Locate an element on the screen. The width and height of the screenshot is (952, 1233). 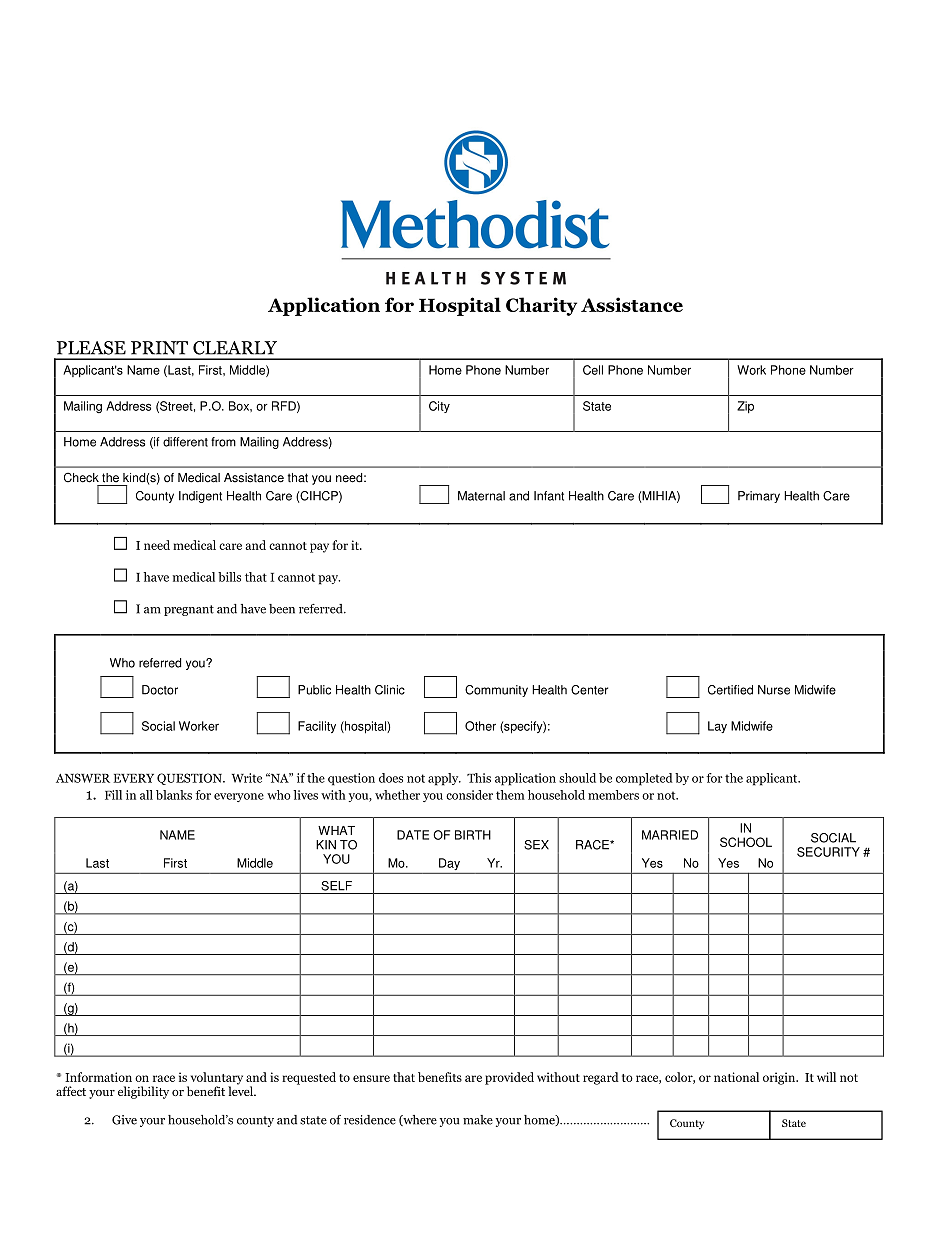
Charity is located at coordinates (541, 306).
